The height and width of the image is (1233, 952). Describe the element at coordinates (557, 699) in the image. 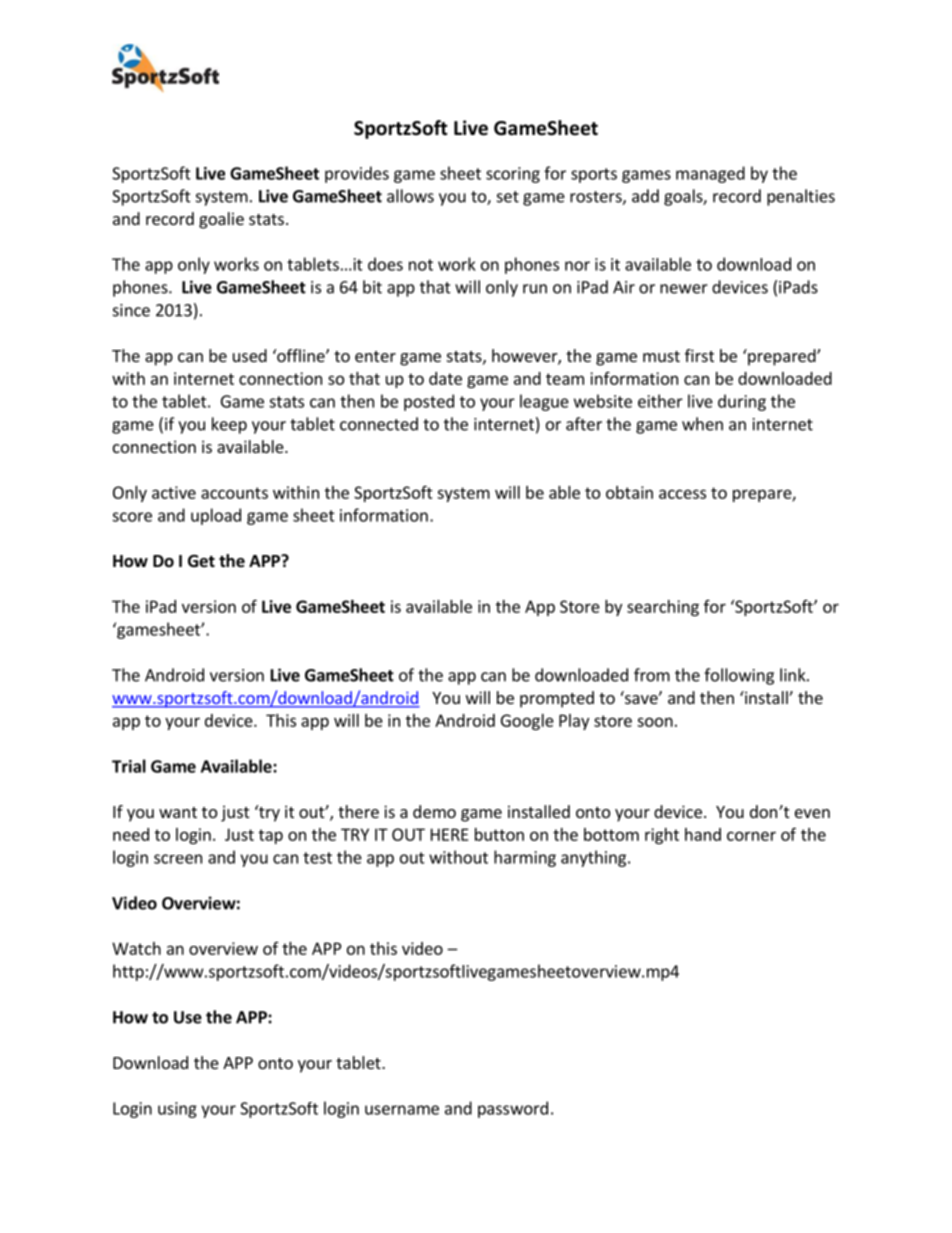

I see `prompted` at that location.
